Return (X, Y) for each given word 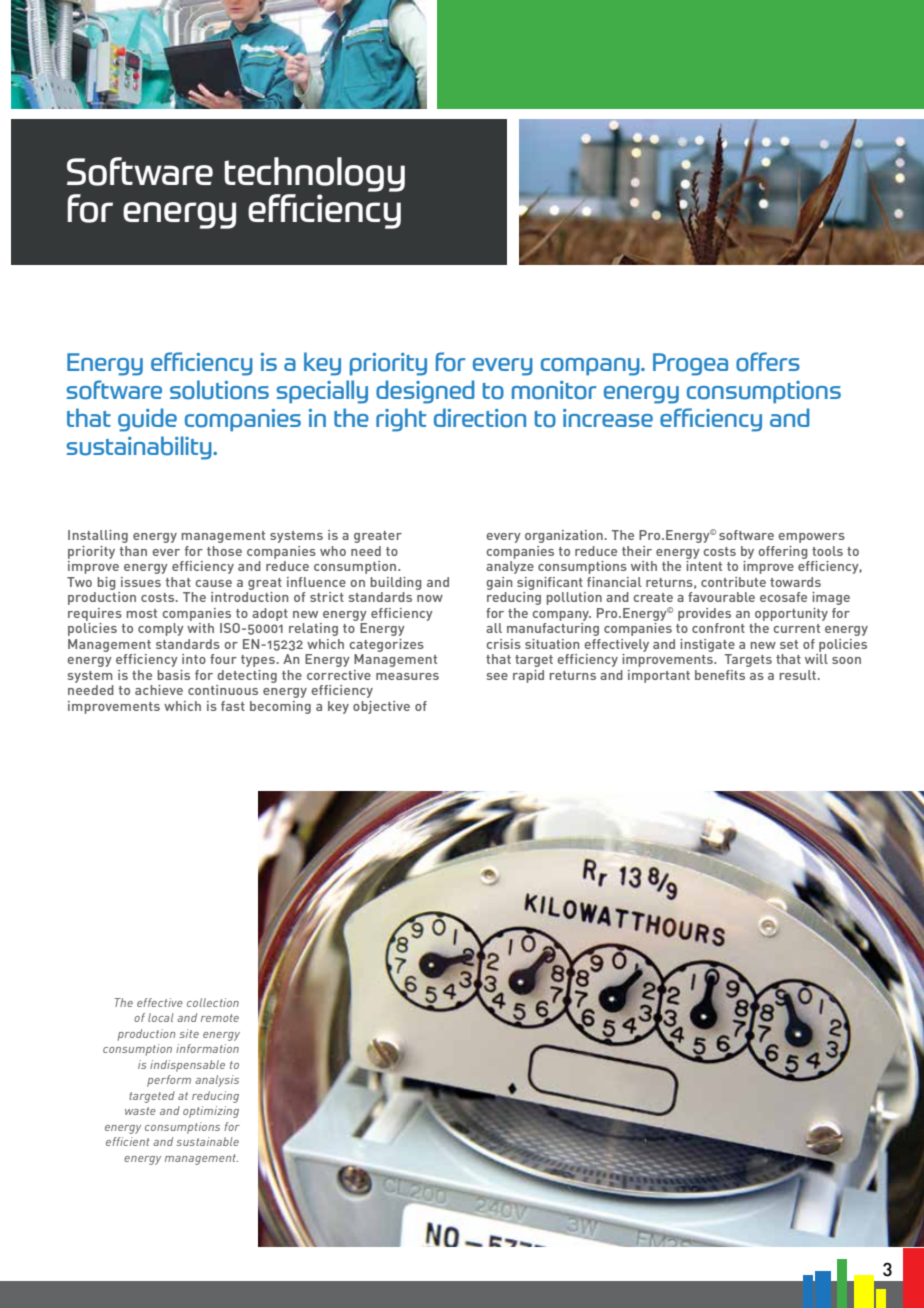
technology (314, 174)
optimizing (211, 1112)
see (497, 676)
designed (425, 392)
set (789, 644)
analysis (217, 1081)
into (194, 659)
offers (768, 362)
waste (140, 1111)
